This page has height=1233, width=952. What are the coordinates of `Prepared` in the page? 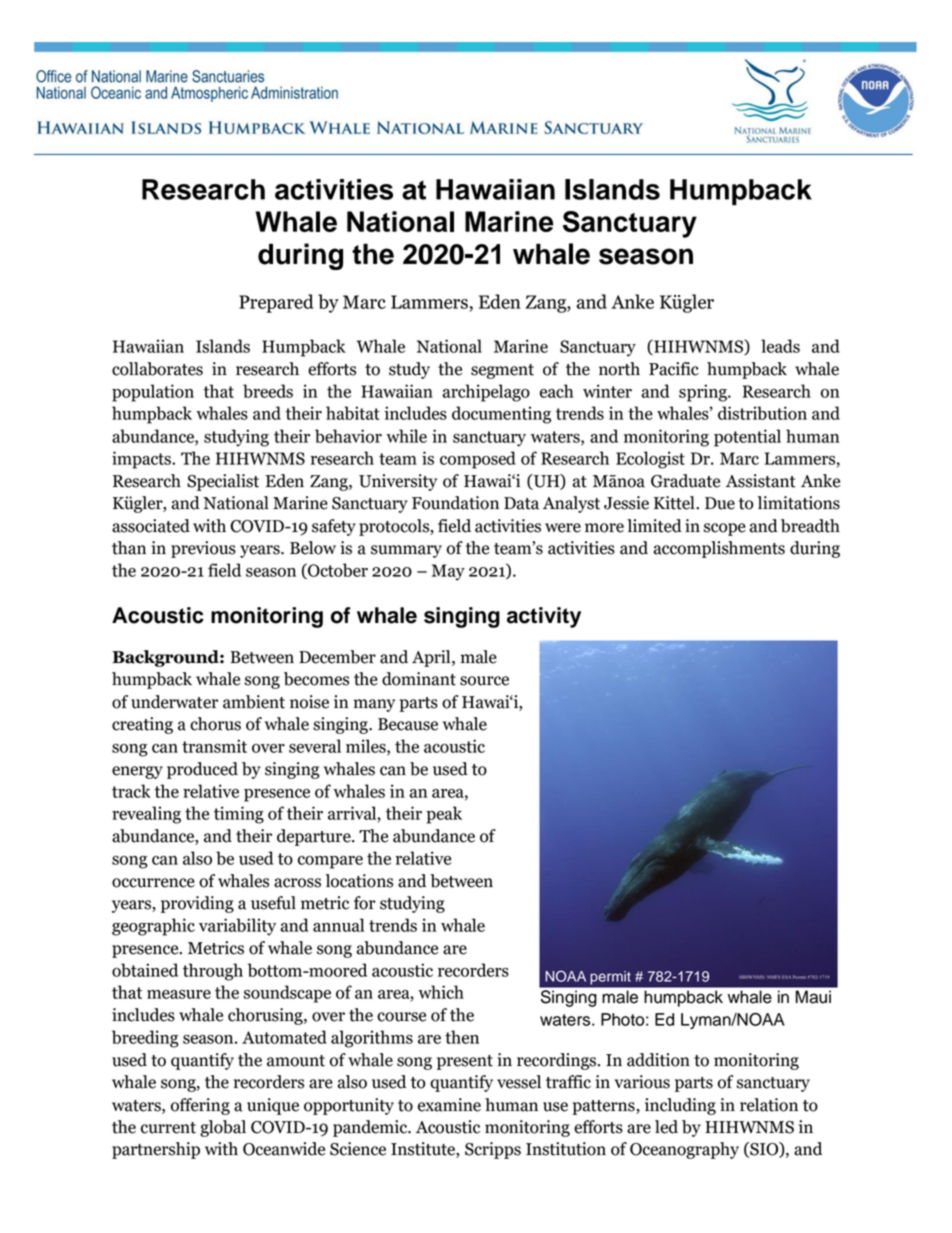 It's located at (276, 303).
